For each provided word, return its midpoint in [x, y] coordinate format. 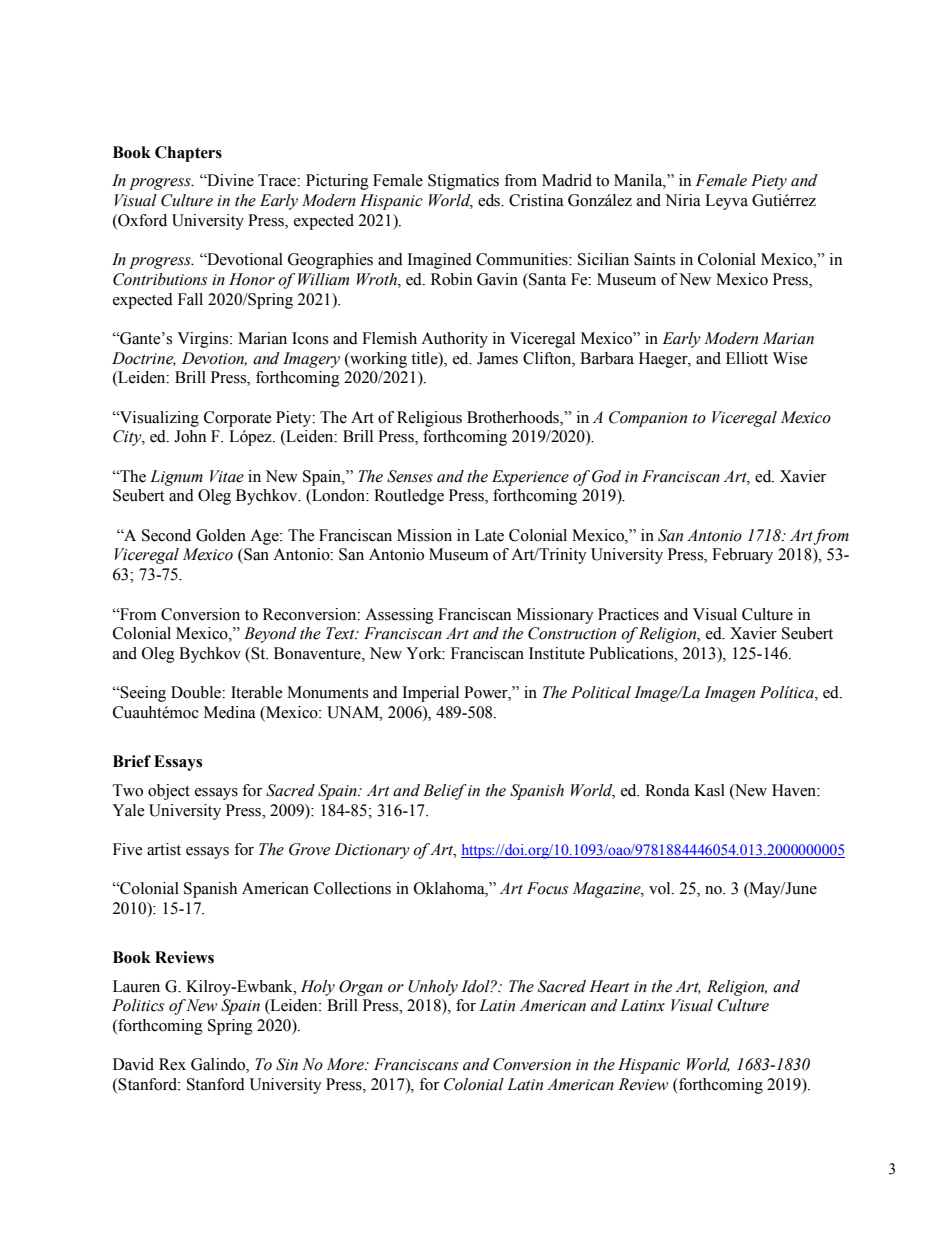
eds [490, 200]
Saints [654, 259]
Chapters [188, 154]
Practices [628, 614]
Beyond [270, 635]
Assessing [399, 616]
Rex [172, 1064]
